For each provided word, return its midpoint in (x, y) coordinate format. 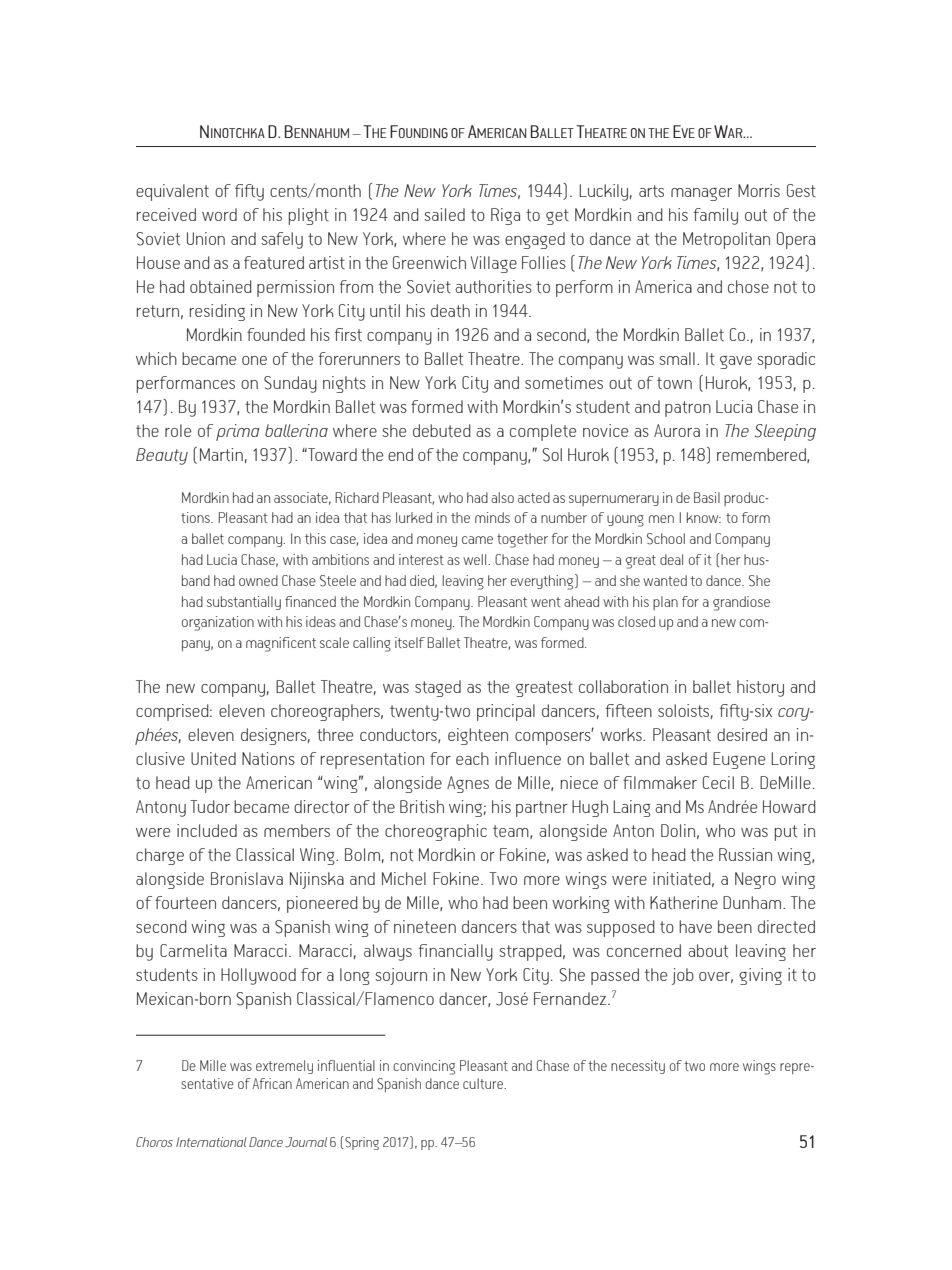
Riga (505, 216)
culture (484, 1083)
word (219, 214)
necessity (638, 1067)
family (716, 216)
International (211, 1142)
